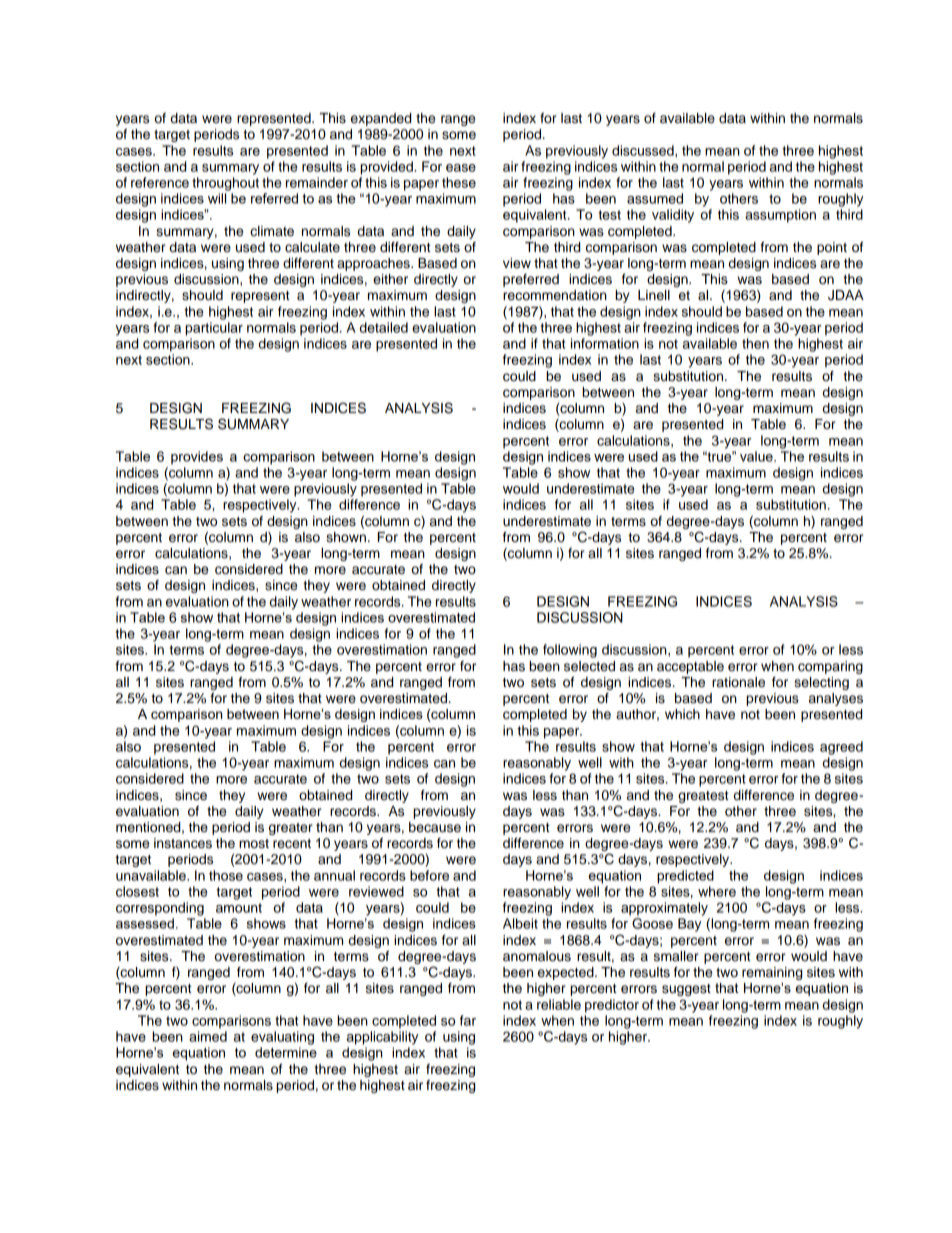  I want to click on comparing, so click(830, 667).
